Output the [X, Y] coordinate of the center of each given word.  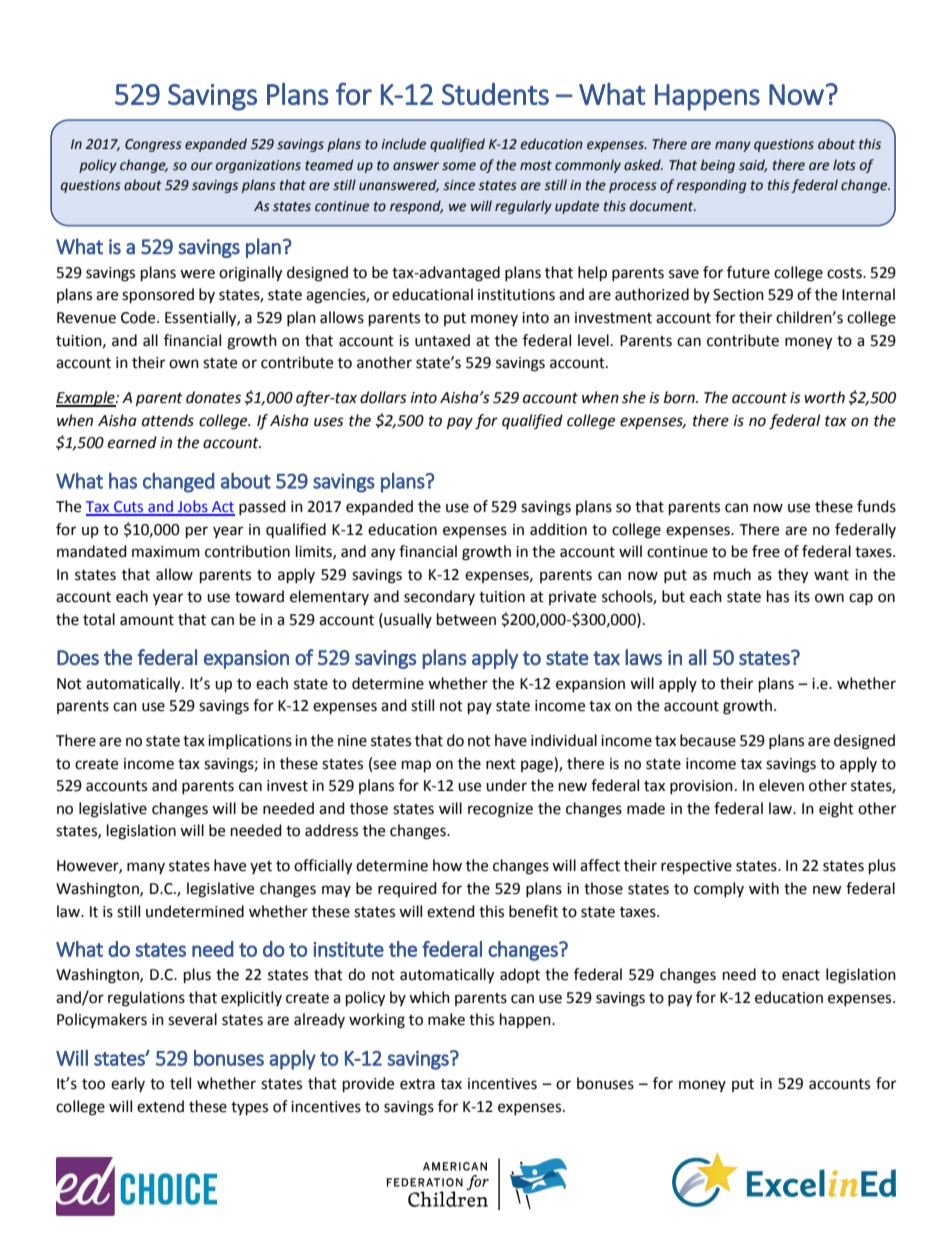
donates [213, 397]
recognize [500, 810]
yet [261, 867]
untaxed [442, 340]
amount [147, 620]
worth [824, 397]
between [466, 619]
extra [417, 1084]
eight [836, 810]
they [793, 576]
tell [180, 1083]
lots [844, 165]
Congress [153, 145]
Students [495, 94]
